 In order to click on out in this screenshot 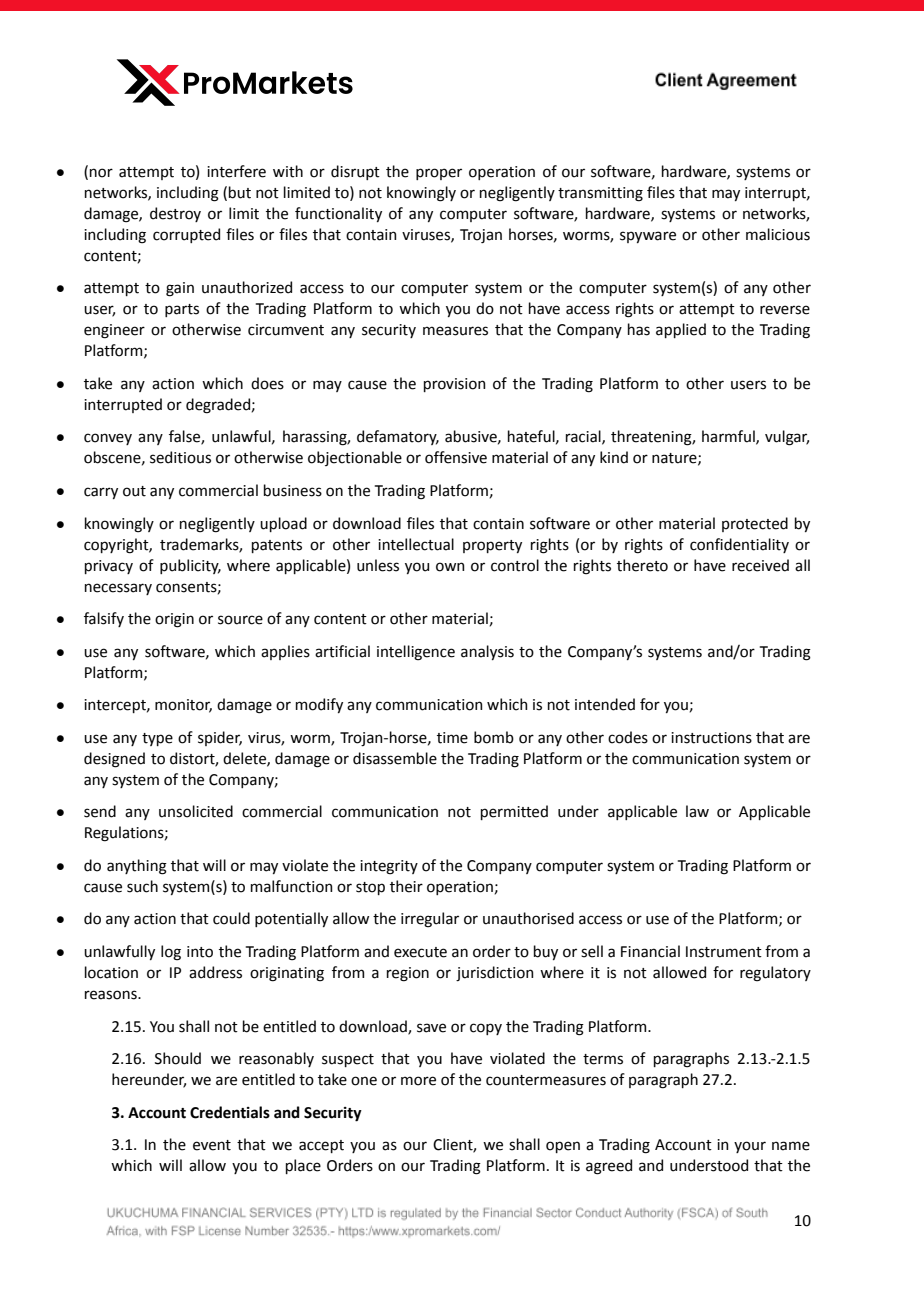, I will do `click(134, 491)`.
